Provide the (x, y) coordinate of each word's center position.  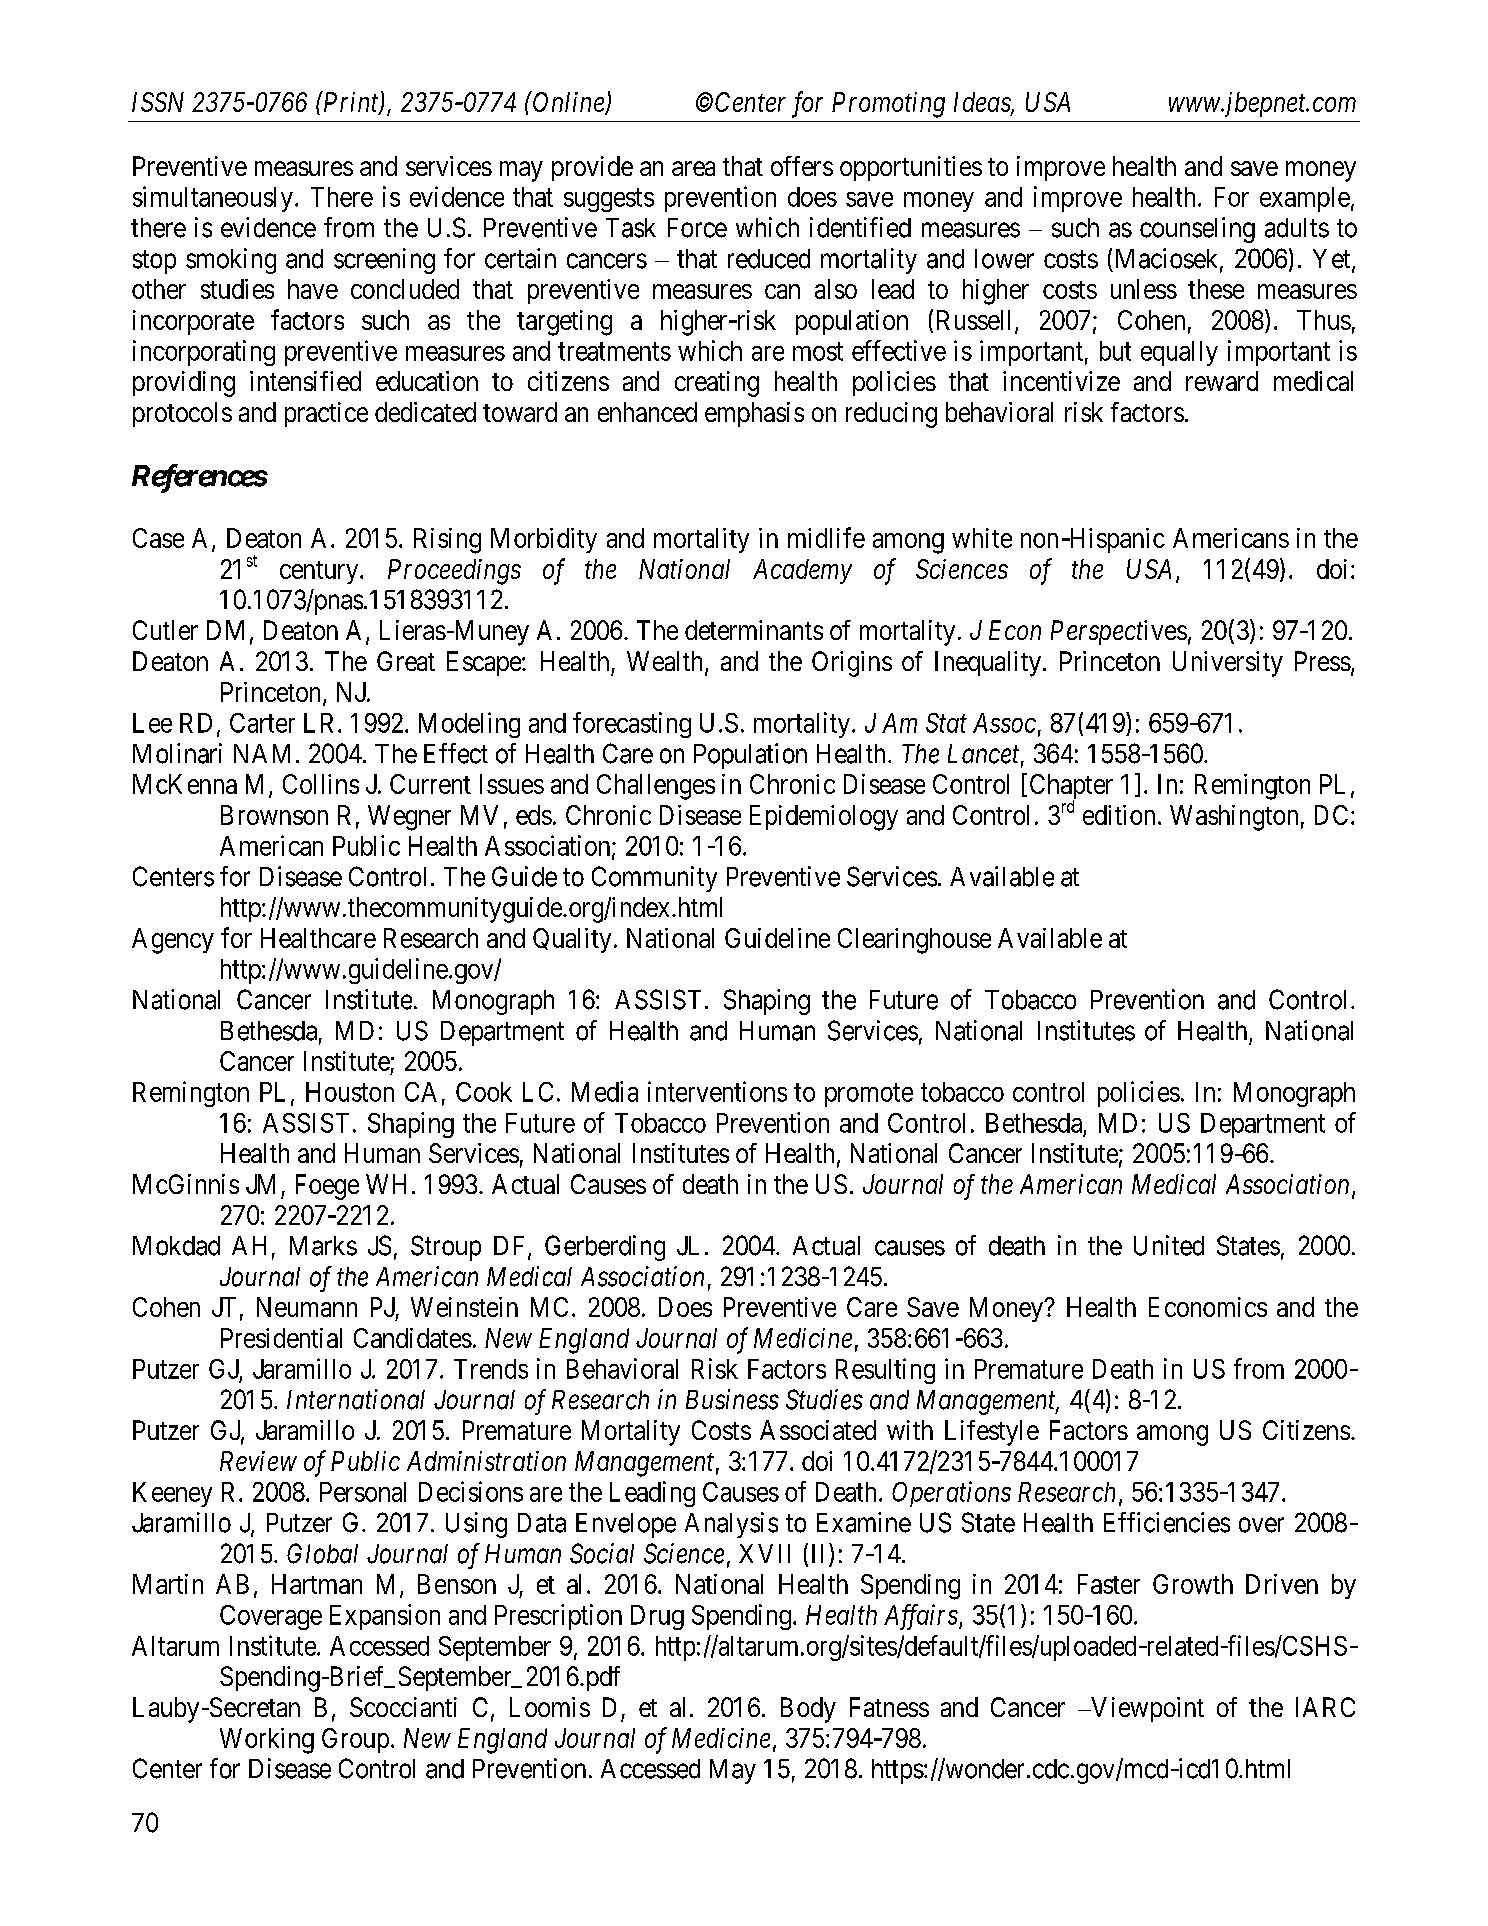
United (1169, 1245)
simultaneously (213, 199)
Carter (262, 723)
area (693, 168)
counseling (1197, 230)
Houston (350, 1092)
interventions (717, 1091)
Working (267, 1741)
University (1228, 664)
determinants (754, 630)
